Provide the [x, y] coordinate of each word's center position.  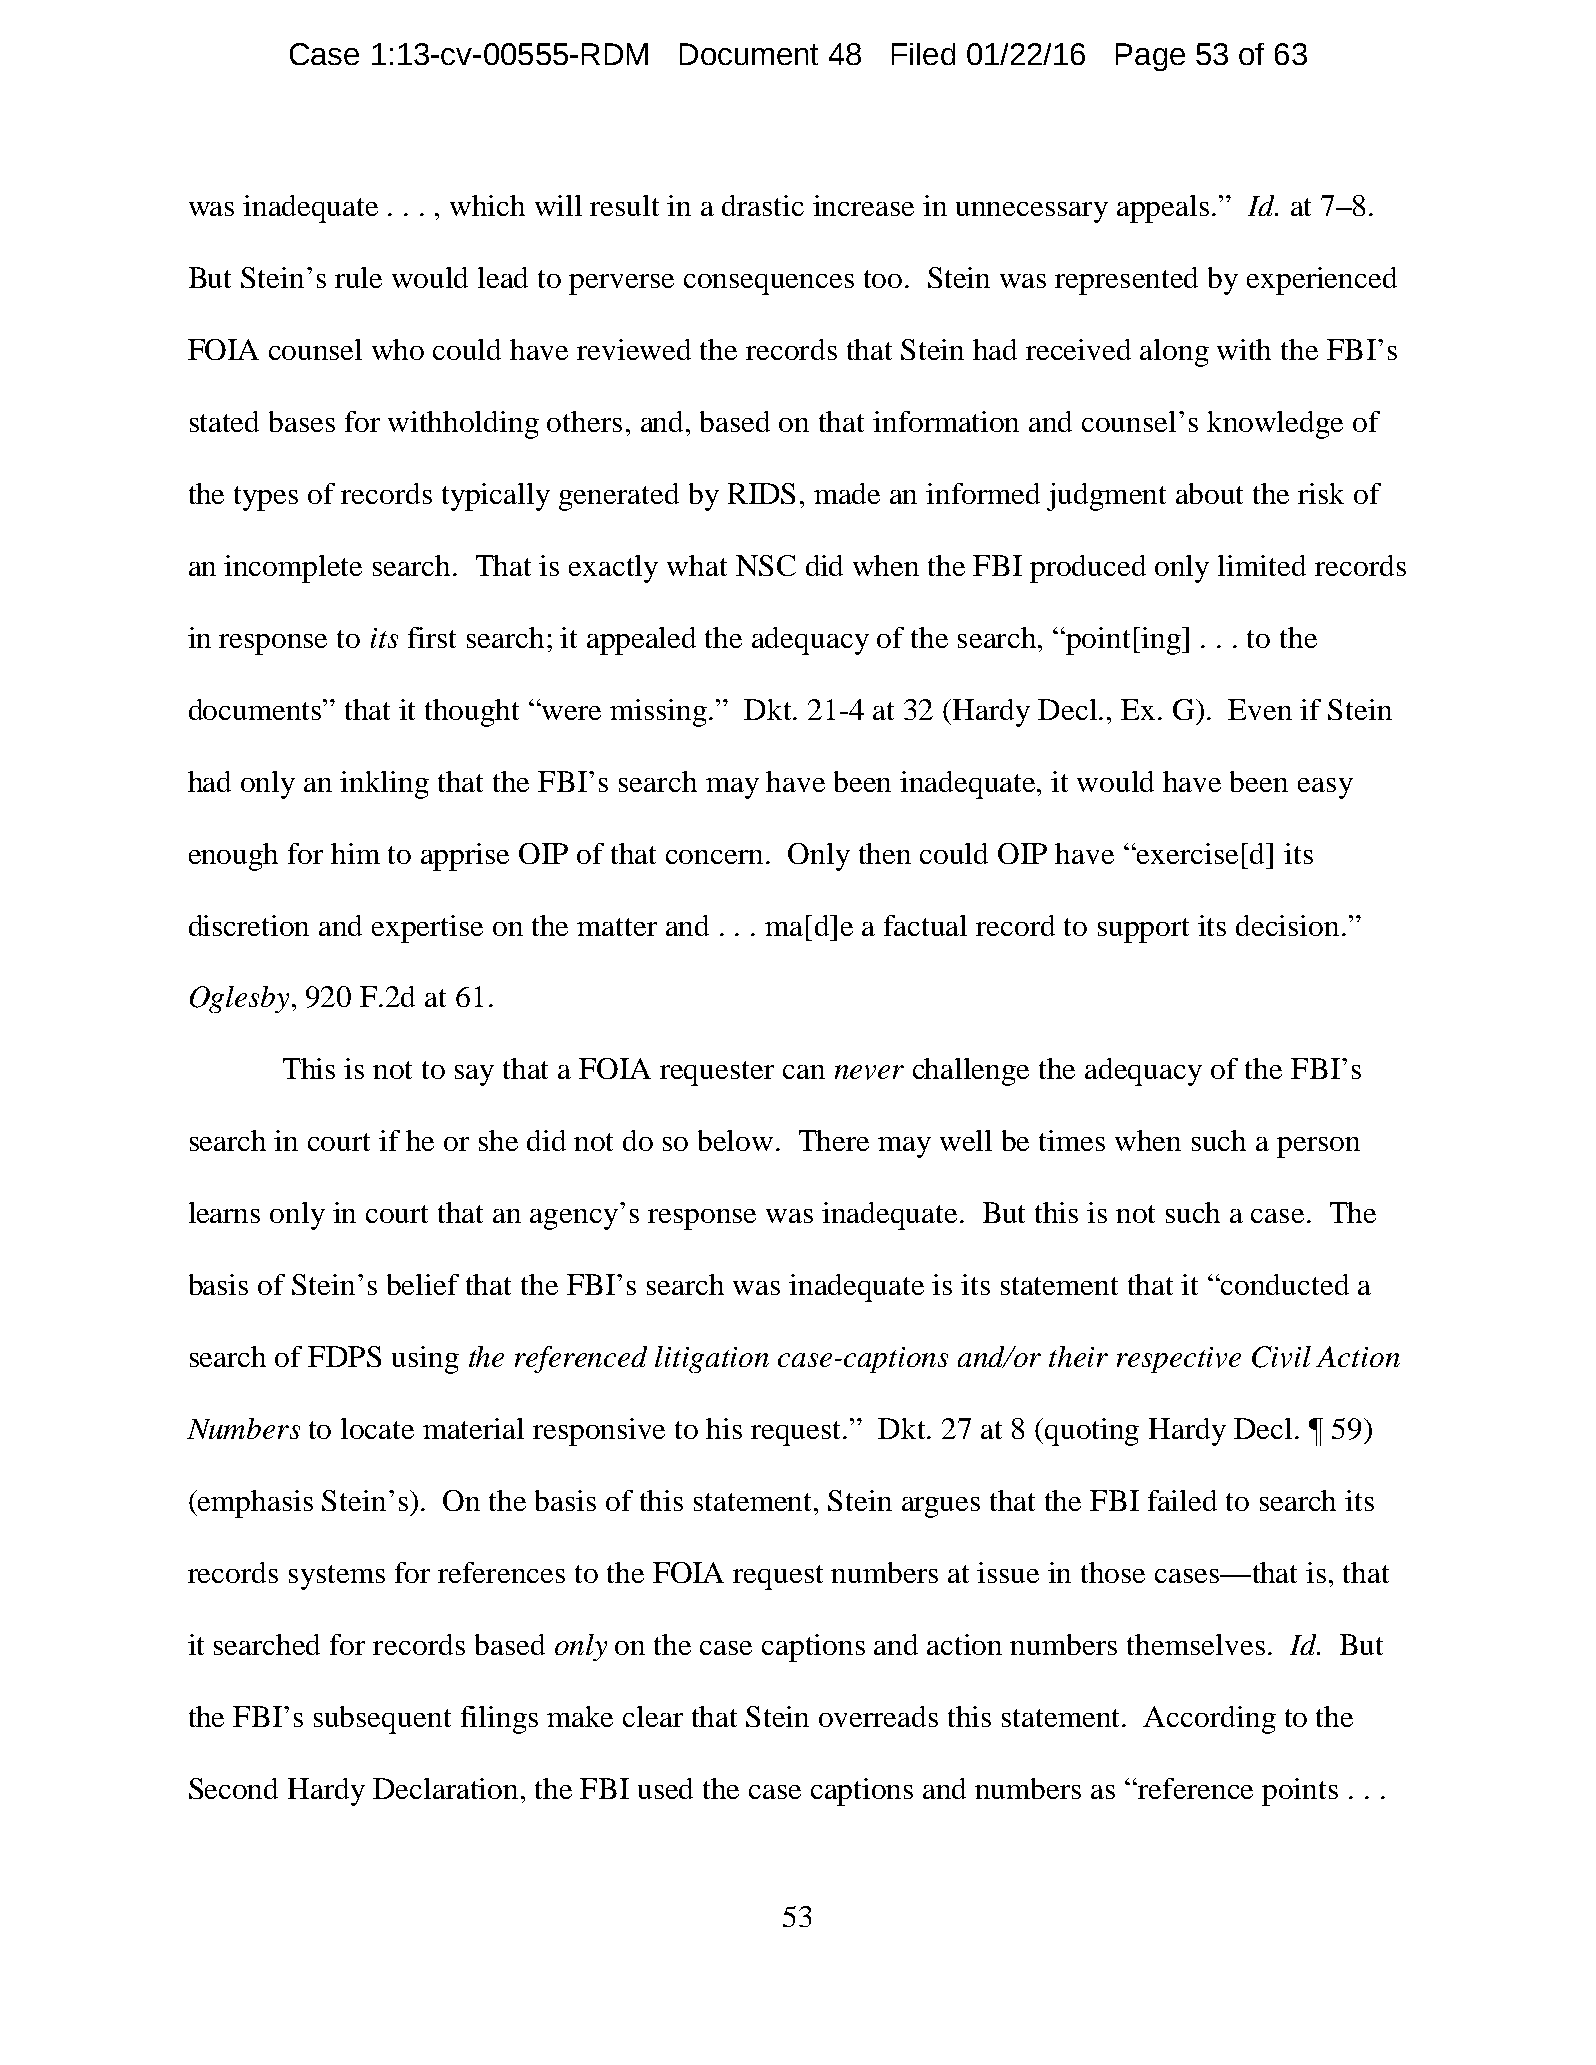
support [1143, 930]
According [1209, 1720]
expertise [427, 929]
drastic [763, 205]
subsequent [382, 1720]
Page [1150, 57]
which [487, 205]
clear [653, 1716]
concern [716, 857]
